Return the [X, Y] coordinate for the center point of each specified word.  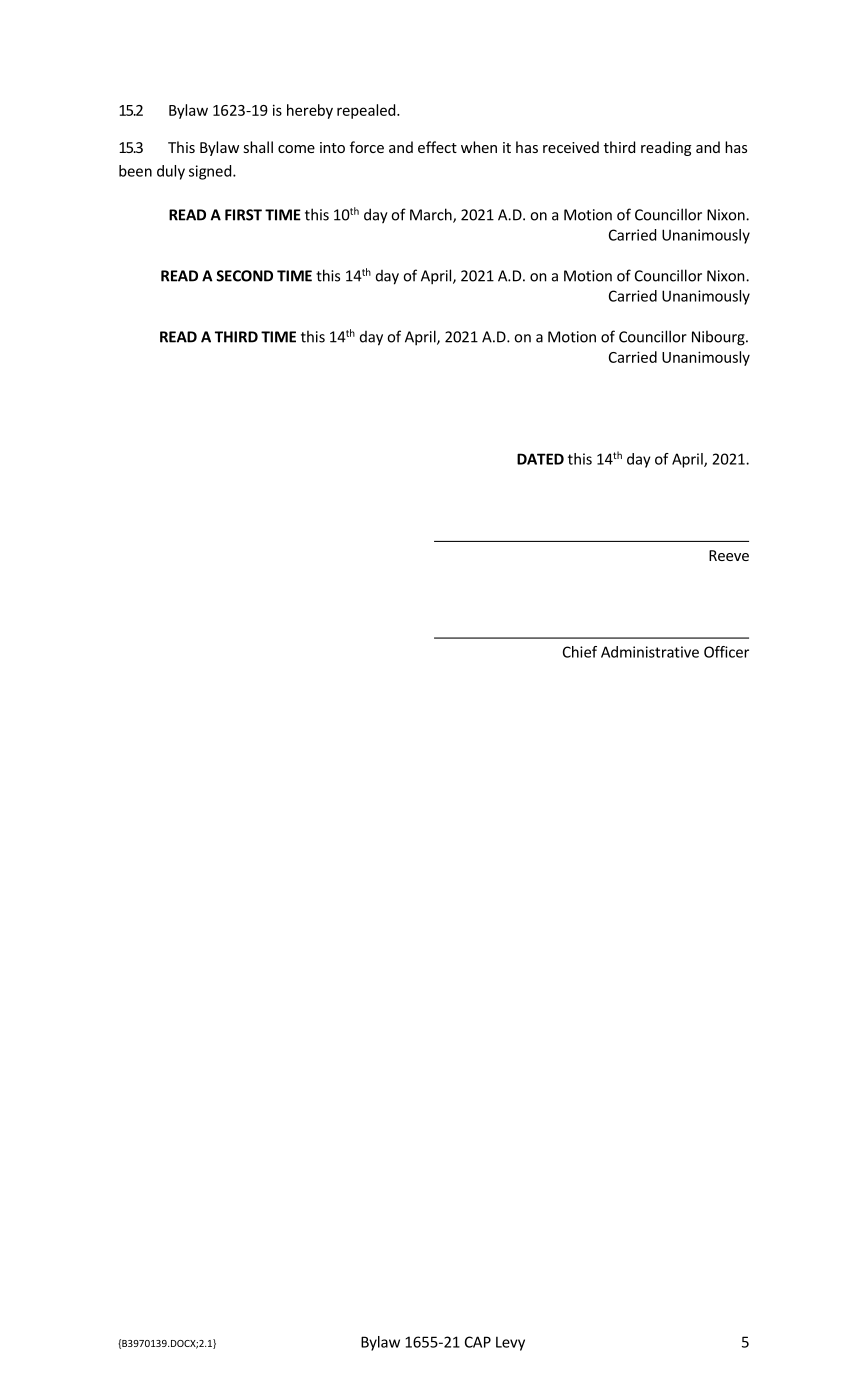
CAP [478, 1342]
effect [437, 147]
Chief [580, 652]
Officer [726, 652]
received [571, 147]
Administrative [650, 652]
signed [210, 172]
